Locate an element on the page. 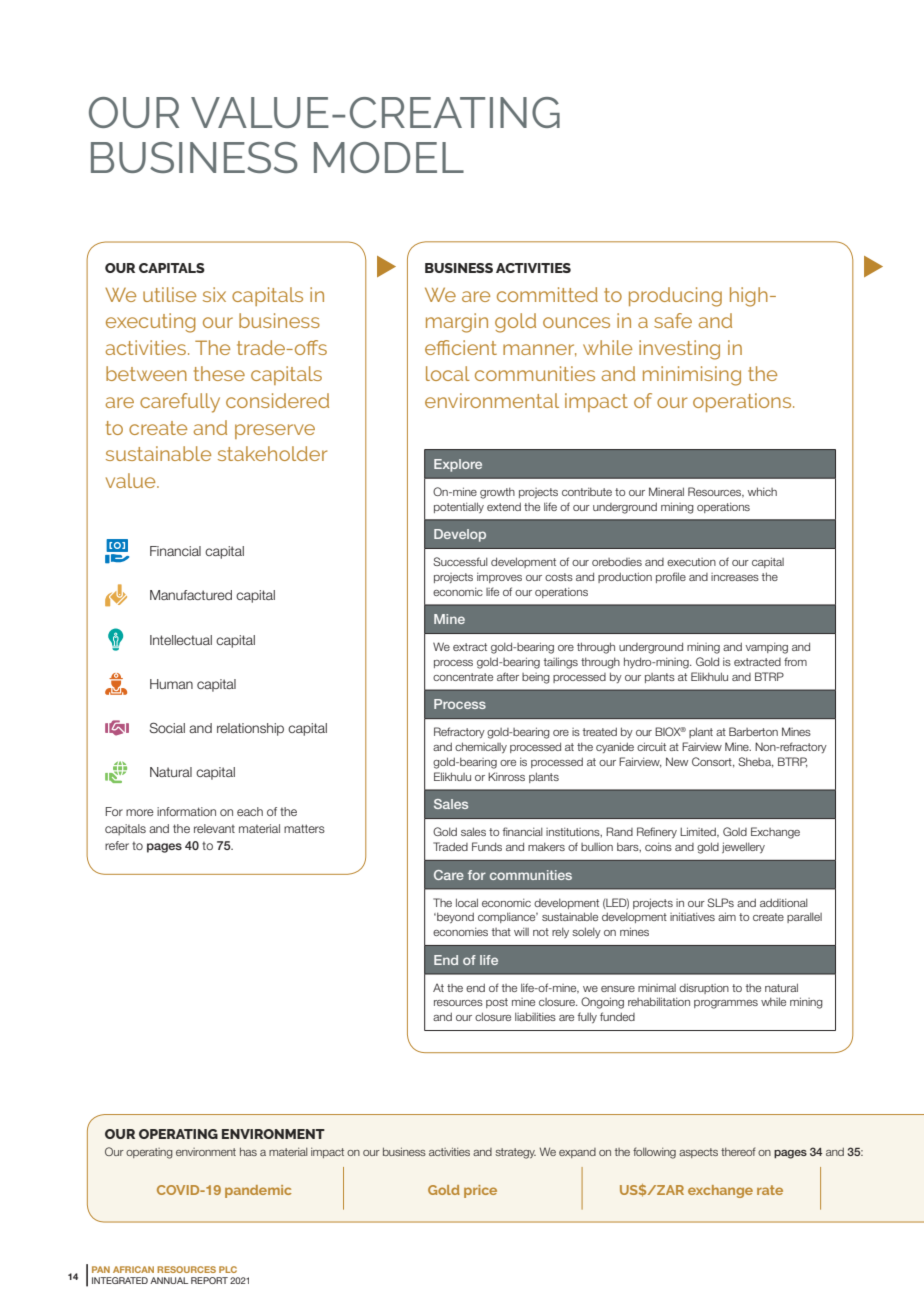  MODEL is located at coordinates (389, 157).
